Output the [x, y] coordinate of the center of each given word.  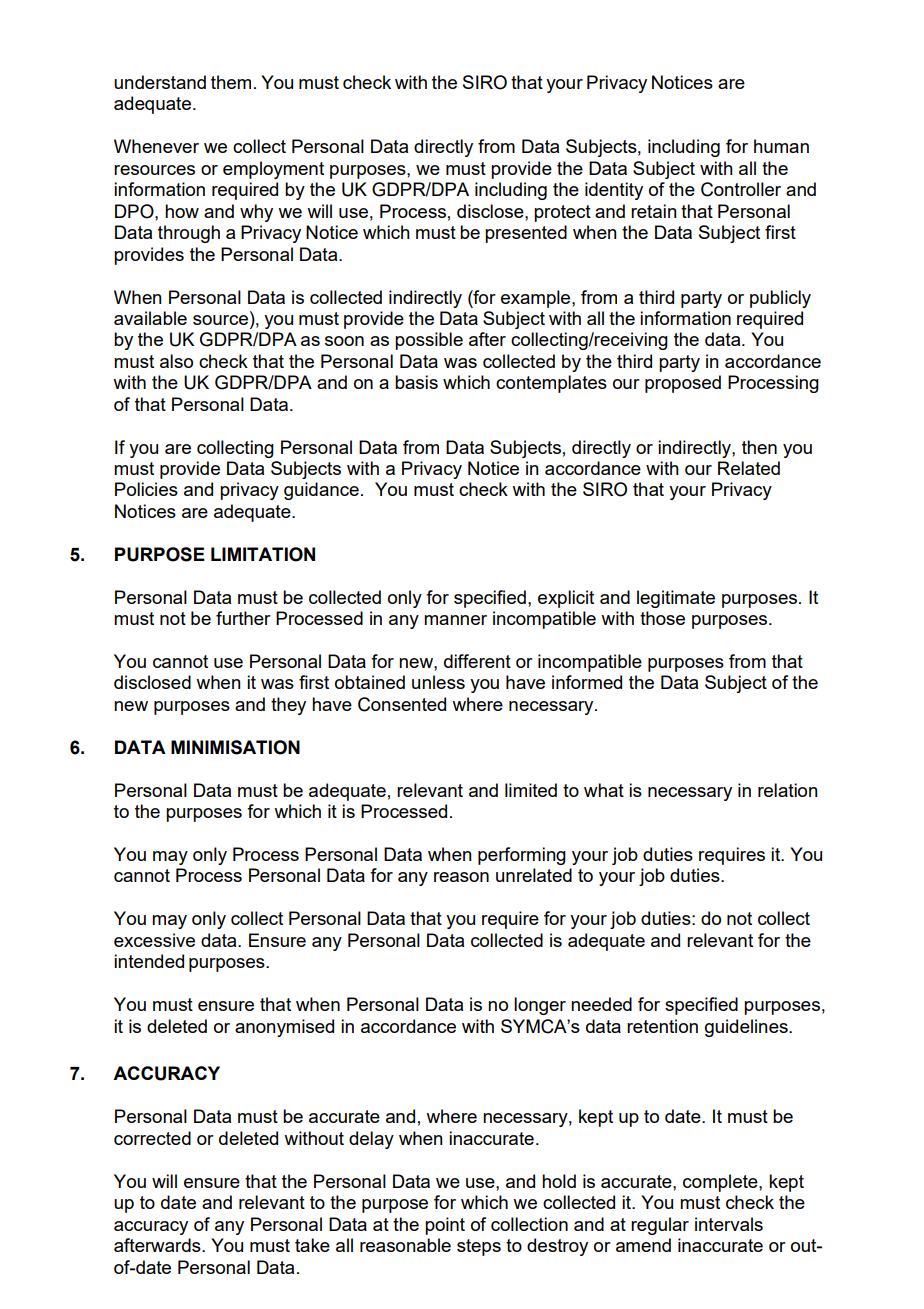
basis [416, 382]
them [231, 82]
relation [788, 790]
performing [522, 856]
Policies [146, 489]
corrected [152, 1138]
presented [526, 234]
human [781, 146]
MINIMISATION [235, 747]
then [759, 447]
